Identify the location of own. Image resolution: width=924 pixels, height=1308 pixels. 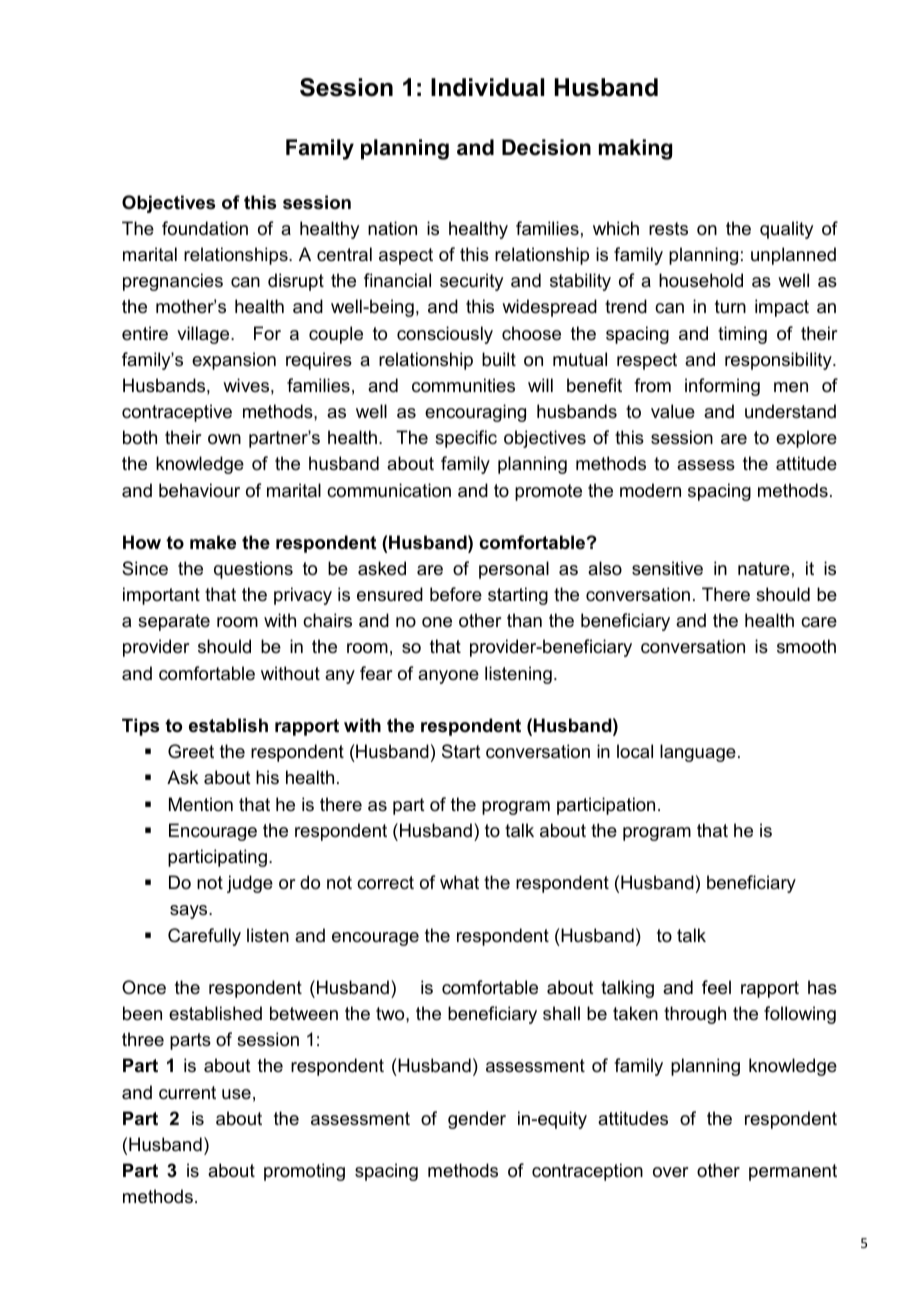
(224, 439).
